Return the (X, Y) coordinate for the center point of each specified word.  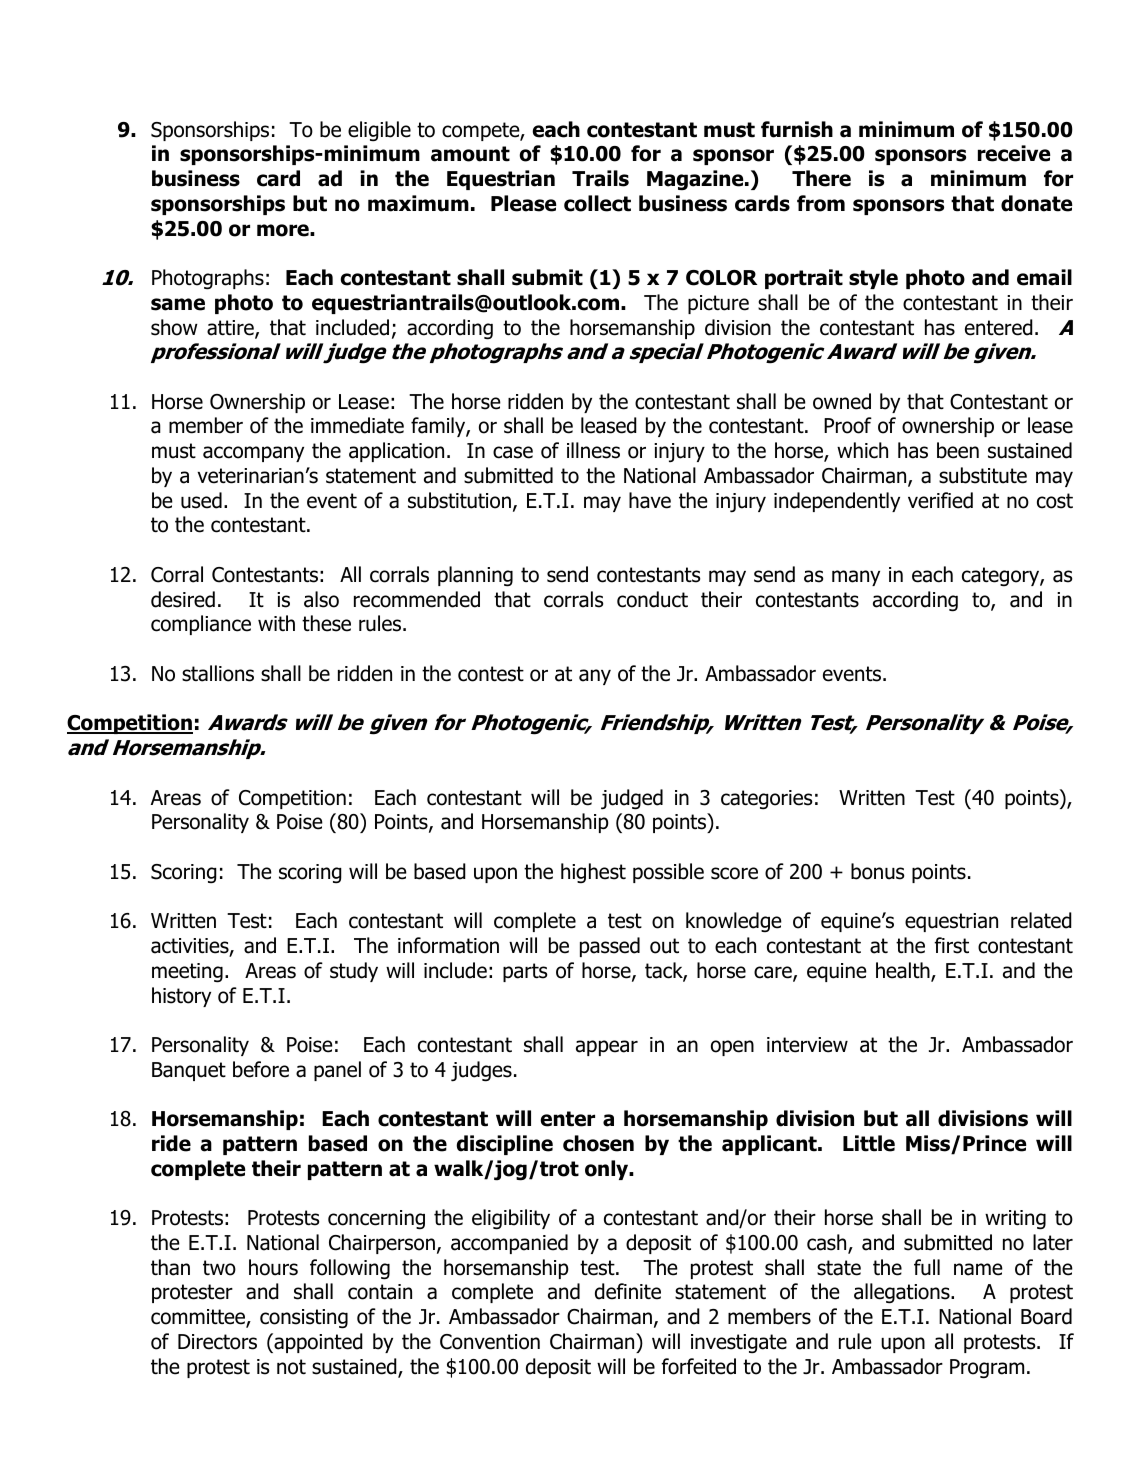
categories (766, 800)
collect (597, 203)
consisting (304, 1319)
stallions (218, 673)
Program (987, 1369)
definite (628, 1291)
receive (1014, 153)
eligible (379, 131)
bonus (877, 871)
